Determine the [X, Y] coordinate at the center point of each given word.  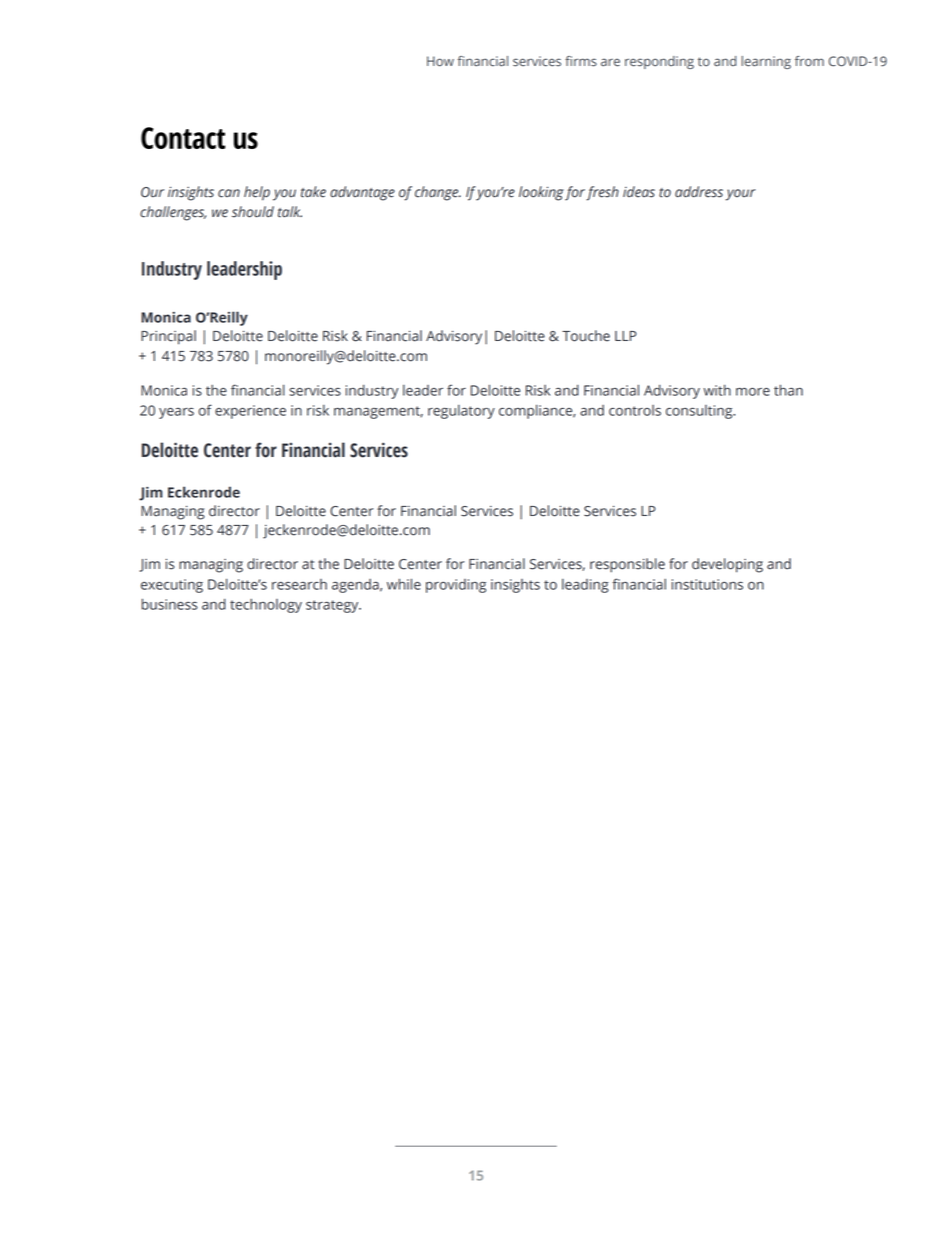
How [440, 61]
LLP [626, 336]
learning [766, 62]
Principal [168, 337]
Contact [183, 138]
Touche [586, 336]
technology [266, 606]
